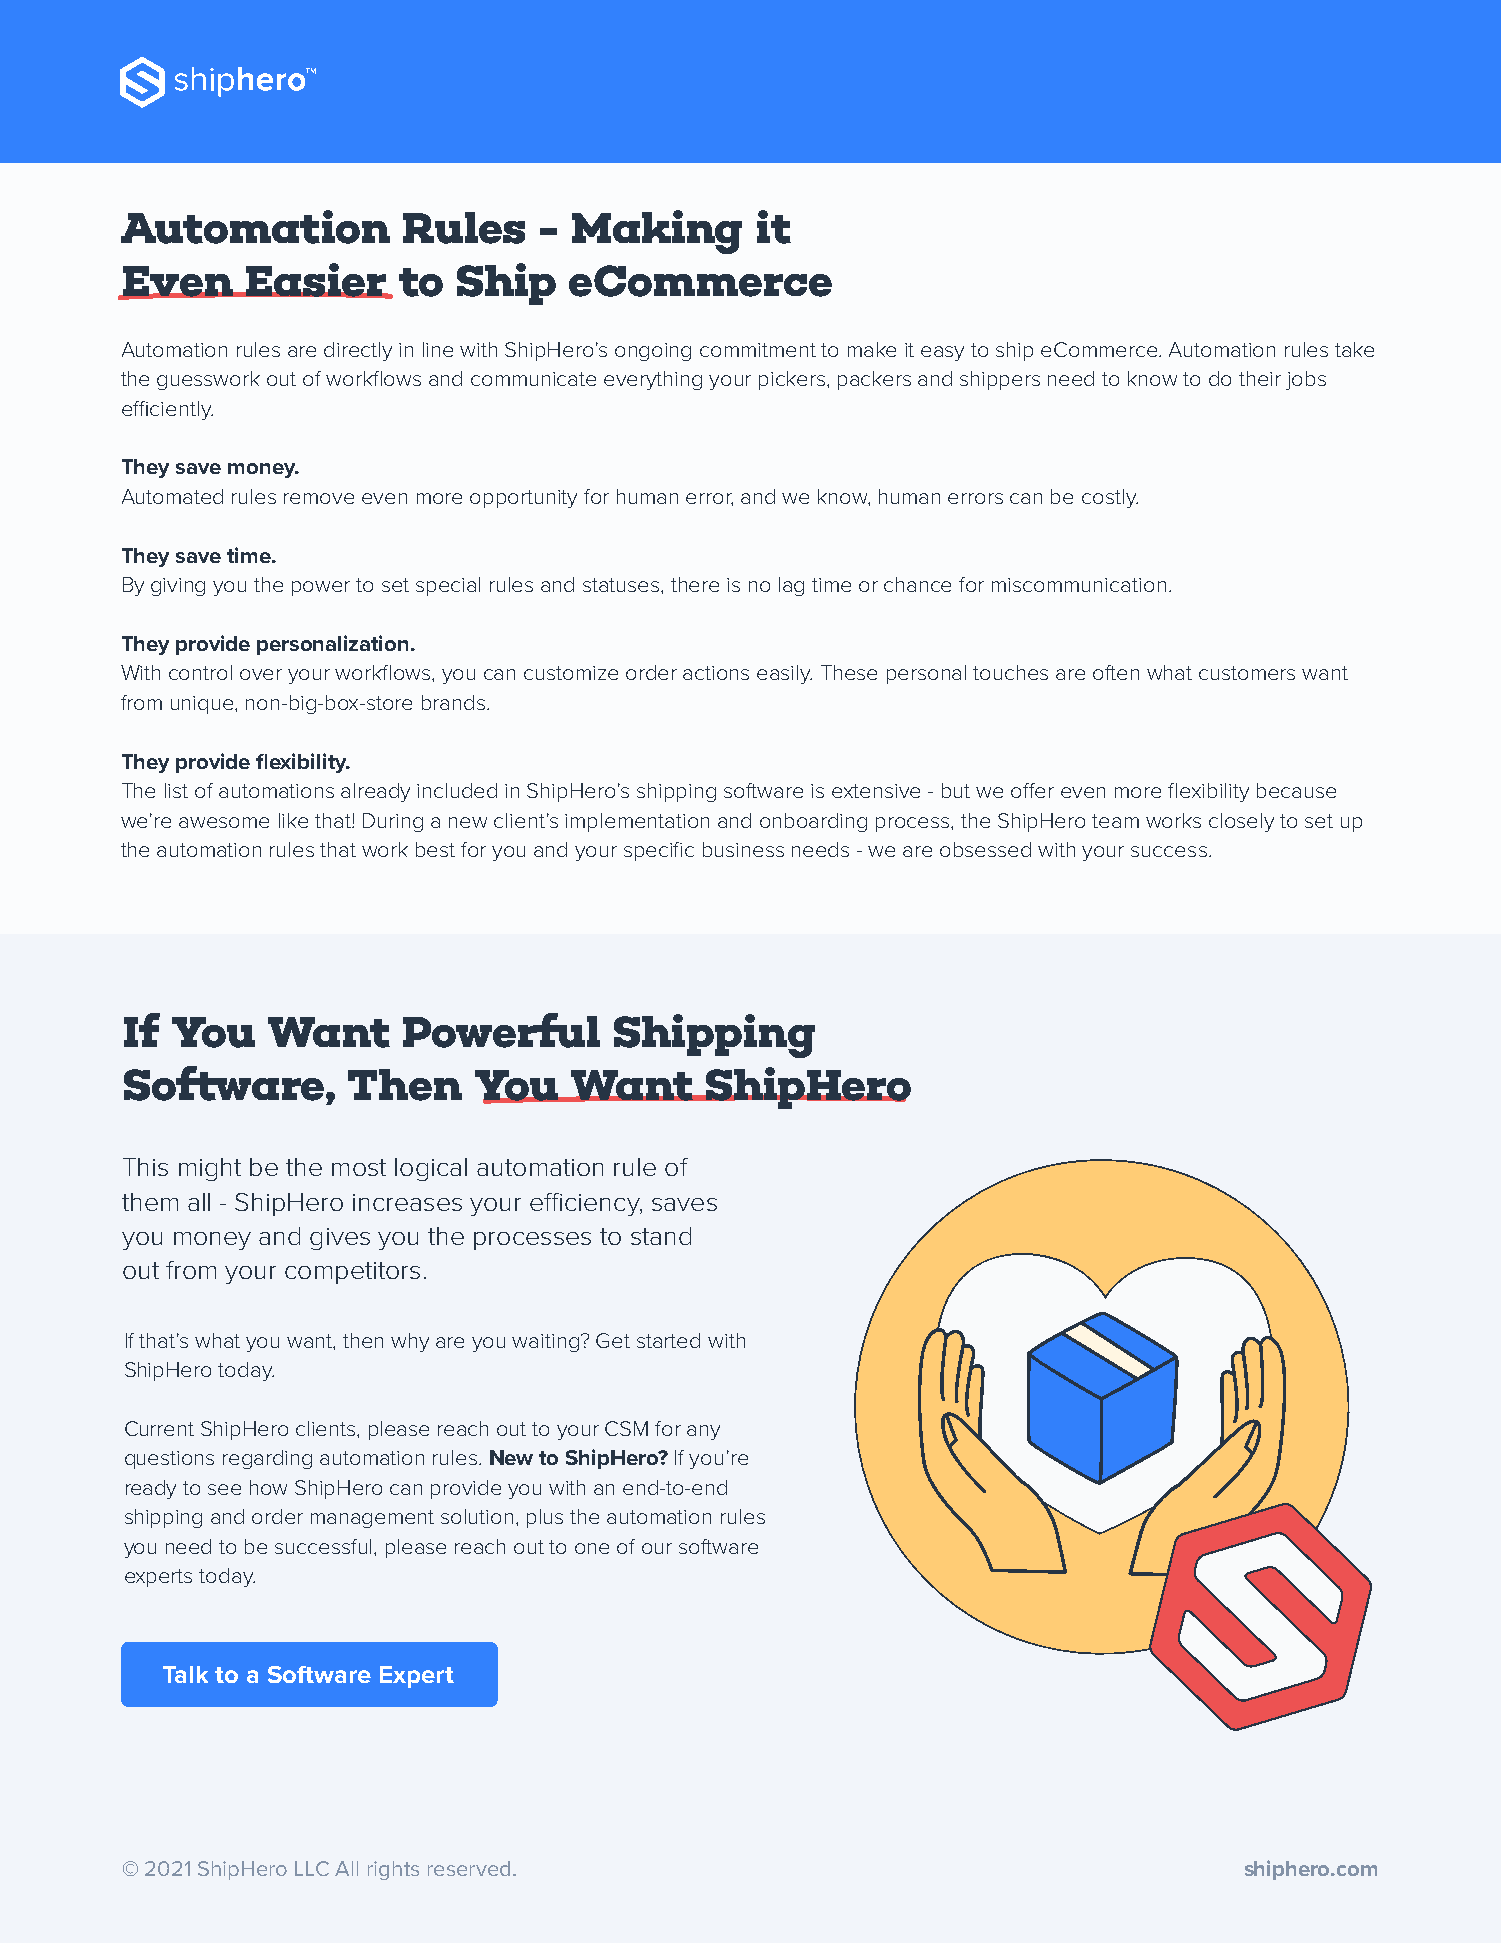  Describe the element at coordinates (813, 822) in the screenshot. I see `onboarding` at that location.
